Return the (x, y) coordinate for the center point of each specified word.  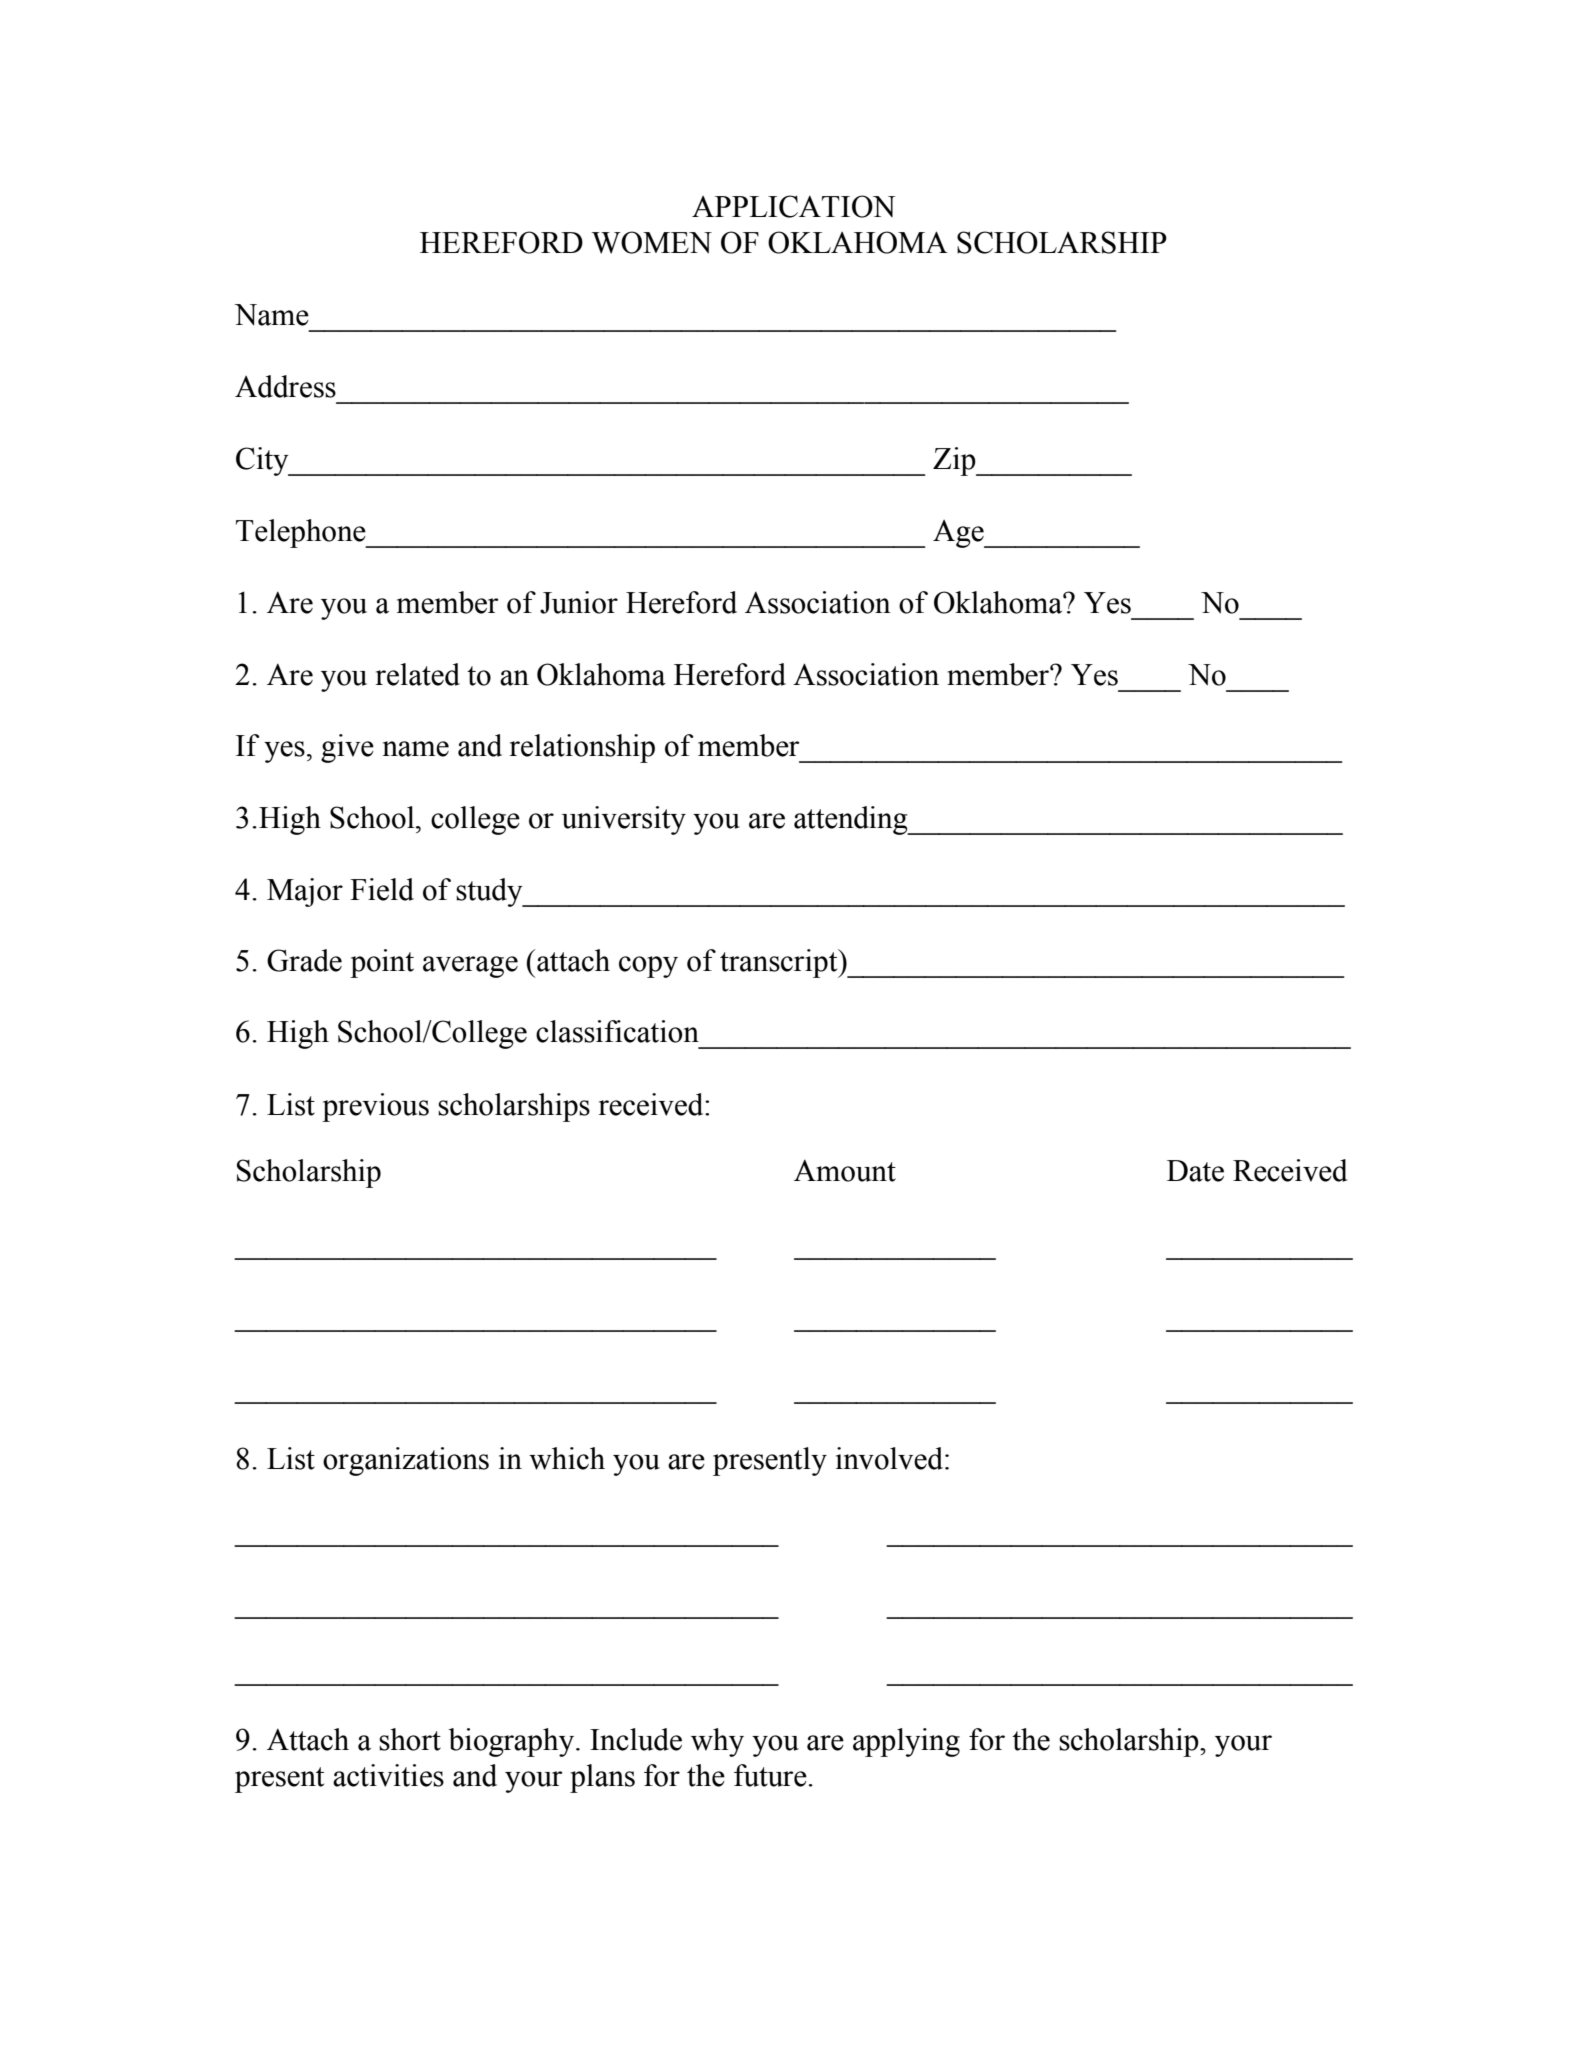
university (624, 820)
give (347, 748)
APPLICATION (793, 206)
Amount (845, 1171)
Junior (579, 602)
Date (1195, 1171)
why (717, 1742)
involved (889, 1458)
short (410, 1739)
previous (375, 1107)
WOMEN (652, 242)
